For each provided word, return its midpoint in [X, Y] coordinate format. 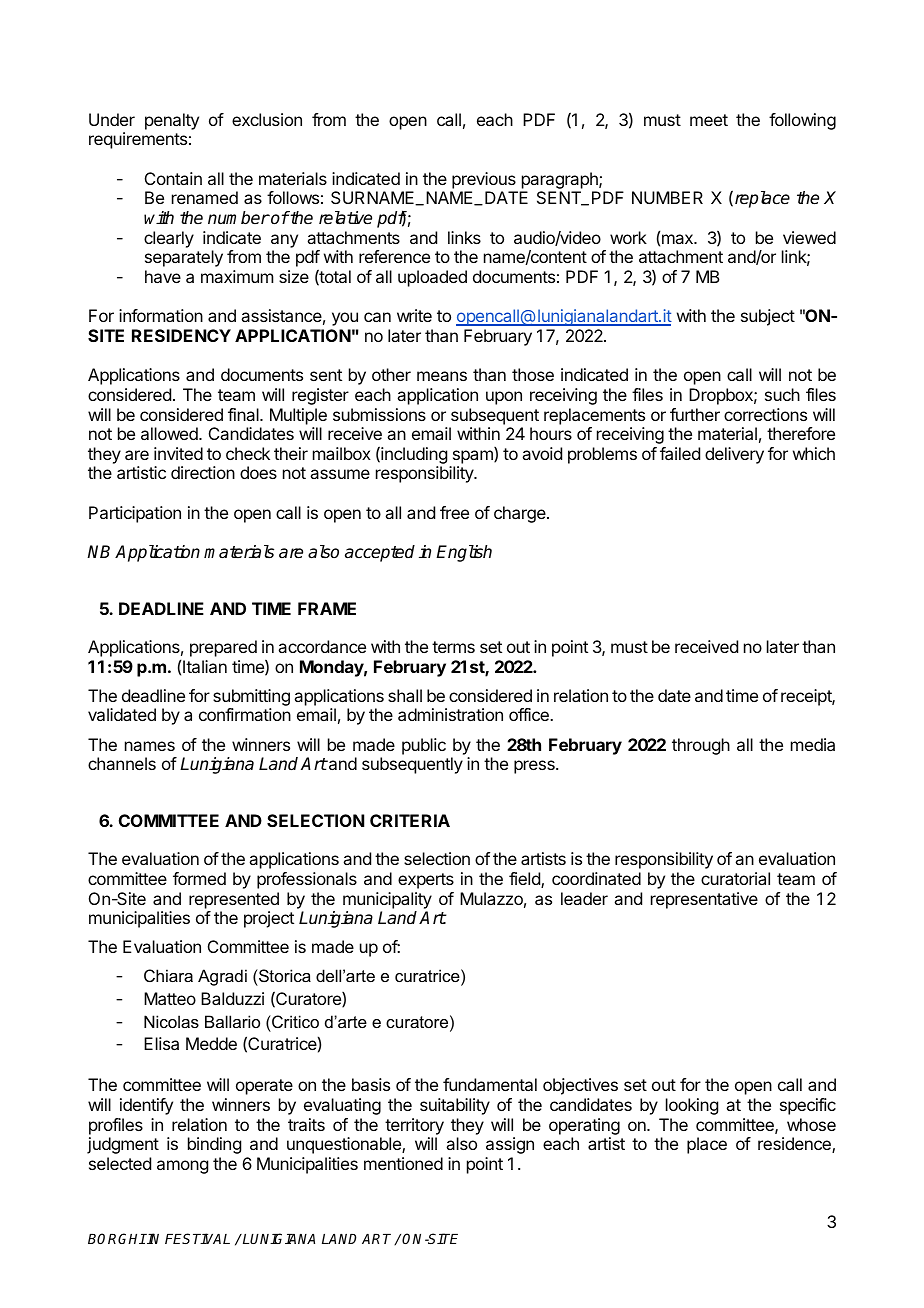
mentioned [403, 1163]
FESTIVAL [197, 1238]
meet [709, 120]
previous [484, 180]
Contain [173, 178]
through [701, 746]
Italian [205, 666]
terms [453, 647]
